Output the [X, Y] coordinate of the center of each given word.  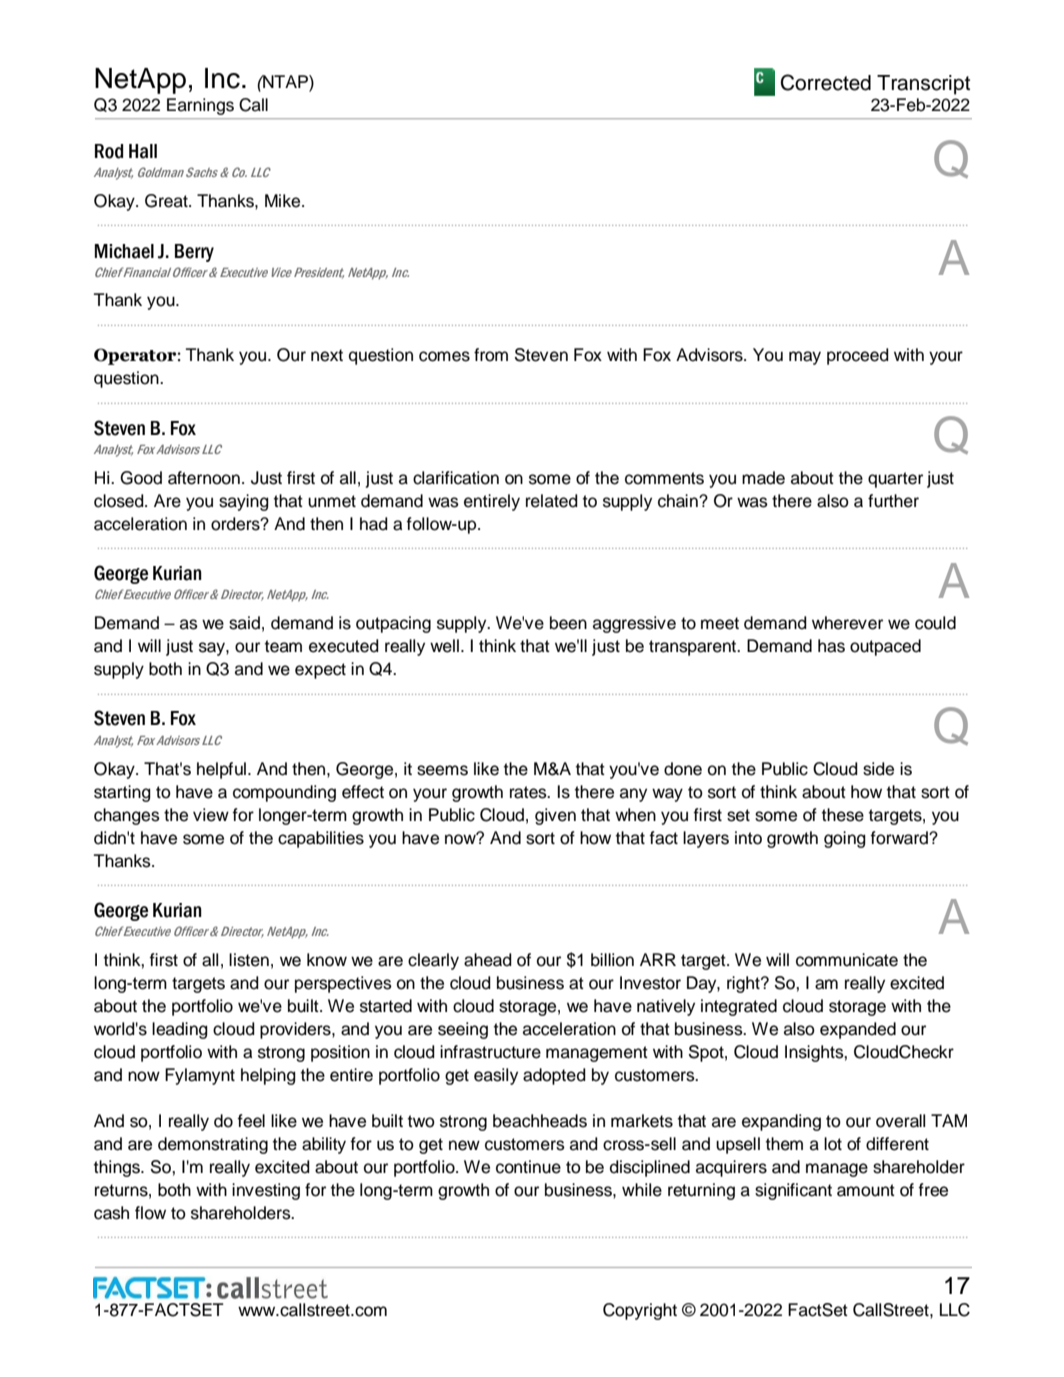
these [843, 815]
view [211, 815]
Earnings [200, 106]
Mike [284, 201]
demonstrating [213, 1145]
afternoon [204, 478]
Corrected [826, 82]
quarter [895, 480]
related [552, 501]
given [555, 816]
